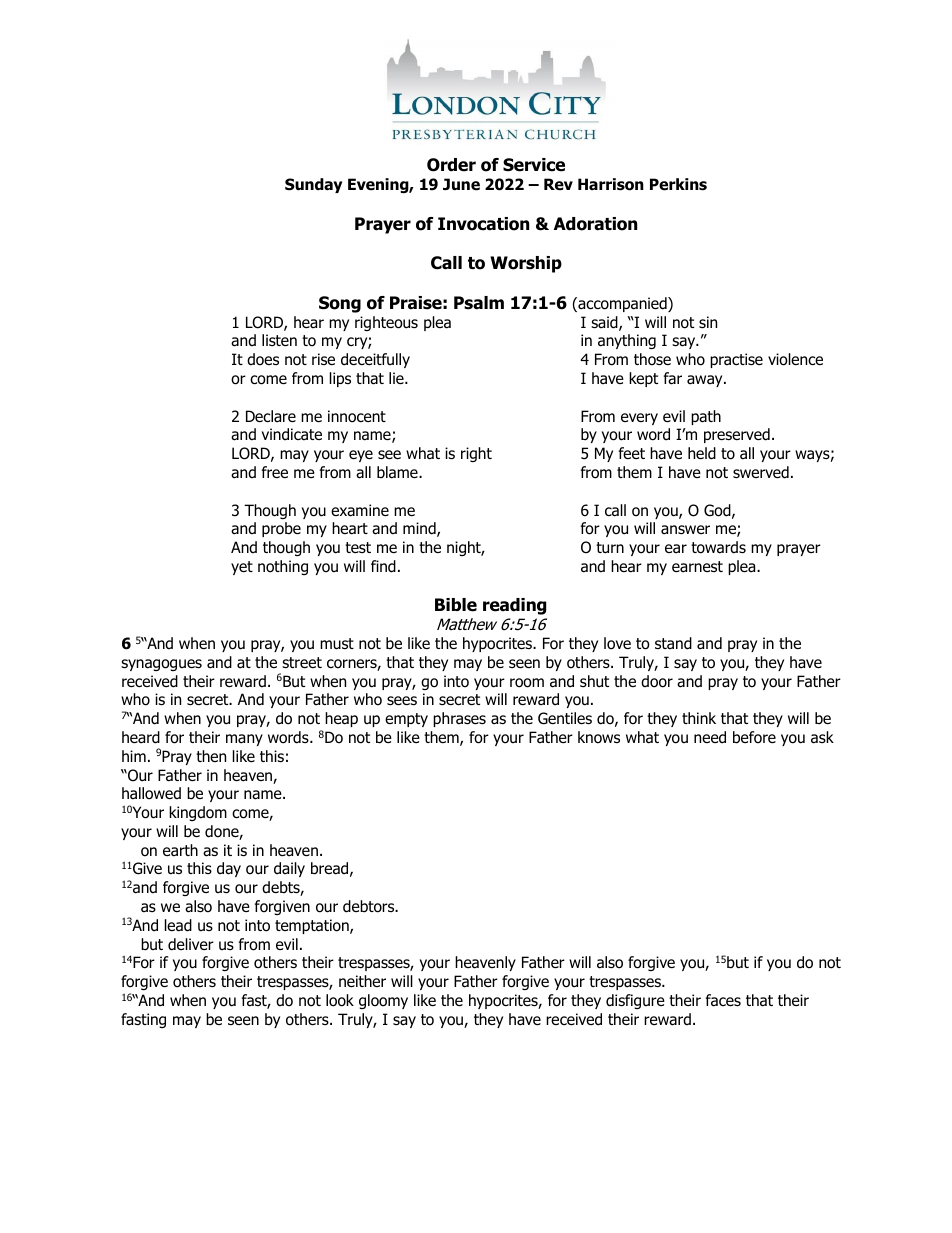 The image size is (952, 1233). I want to click on June, so click(461, 184).
